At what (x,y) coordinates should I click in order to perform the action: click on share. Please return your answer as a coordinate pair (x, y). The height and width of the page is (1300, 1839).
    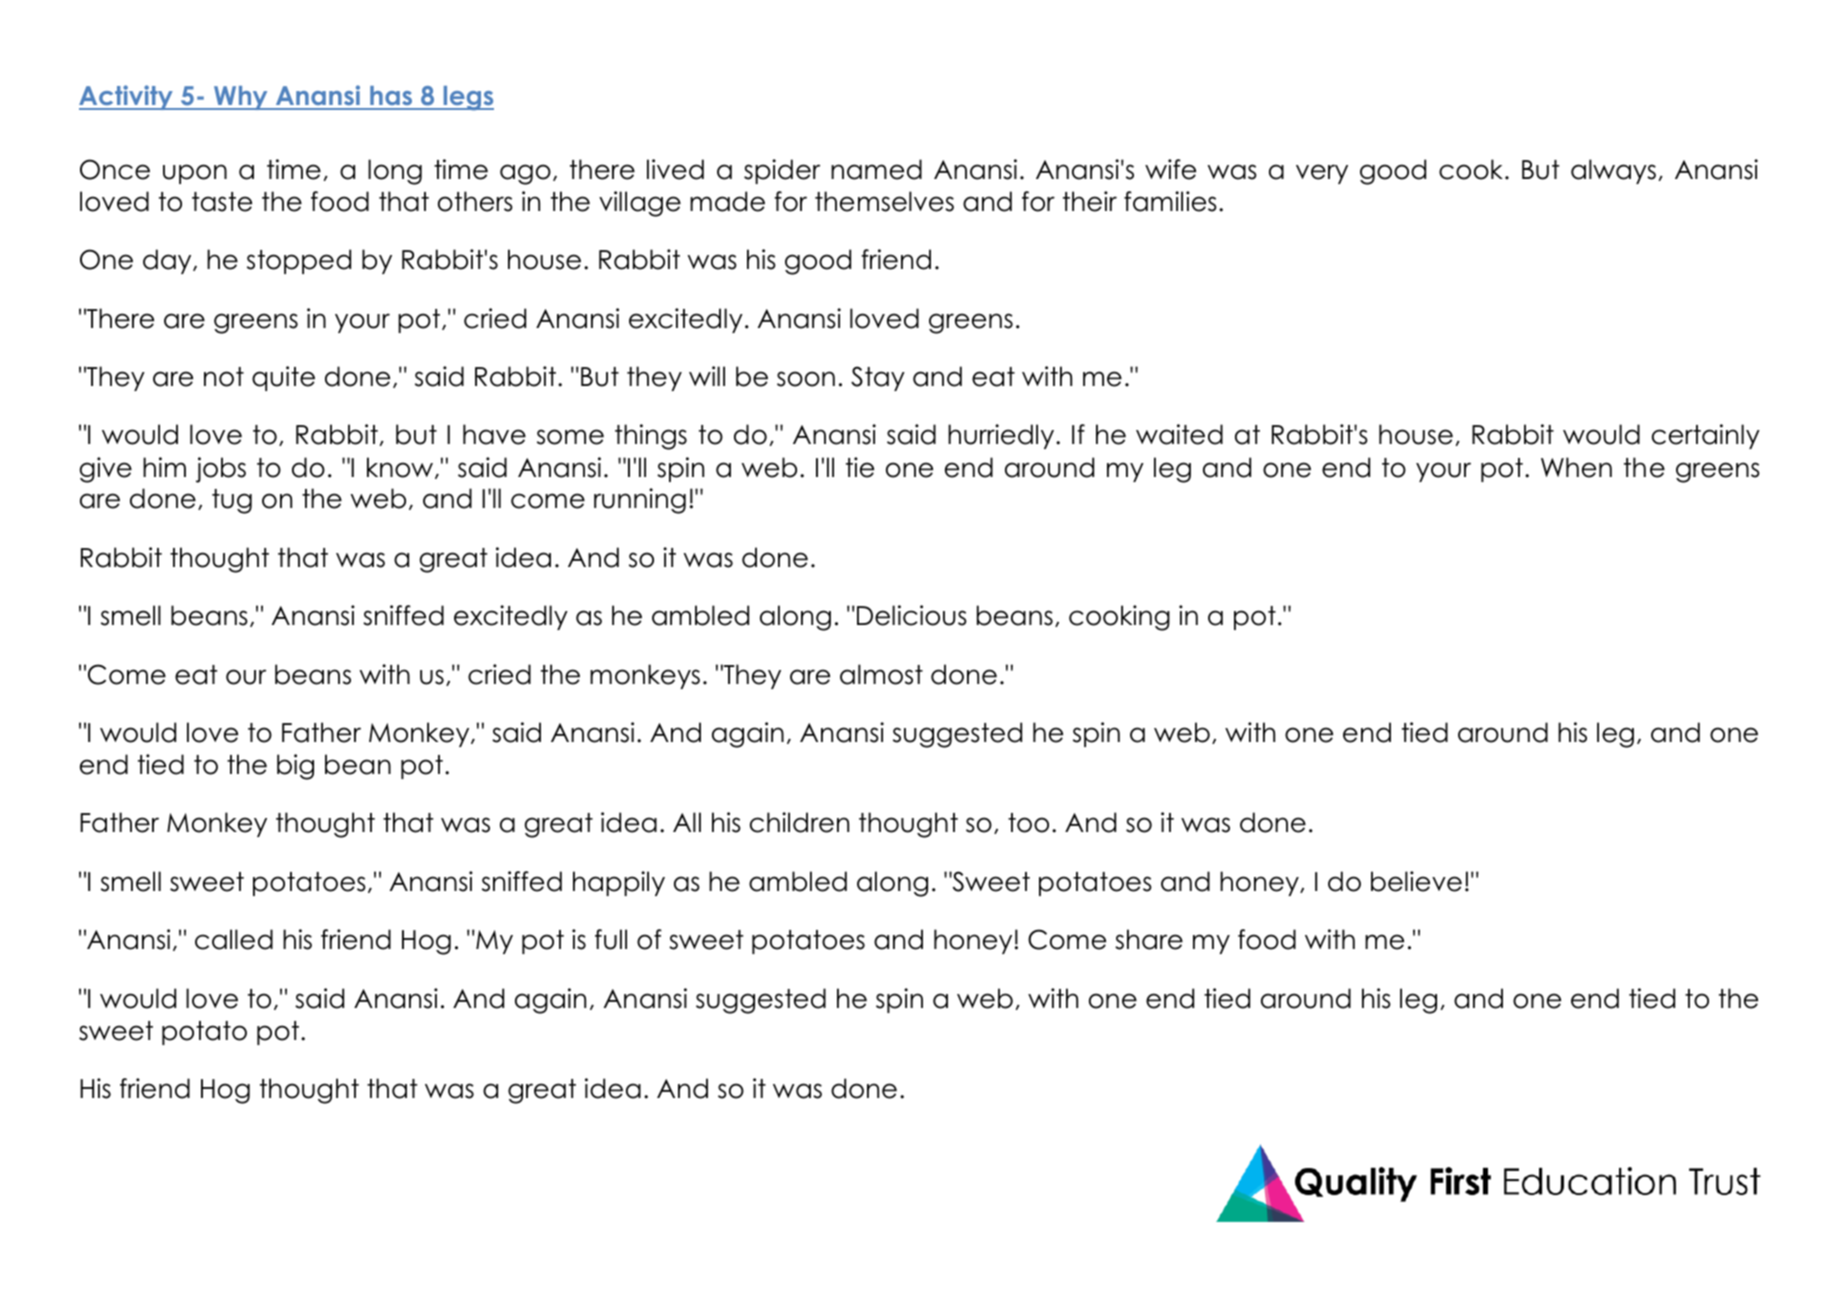
    Looking at the image, I should click on (1149, 939).
